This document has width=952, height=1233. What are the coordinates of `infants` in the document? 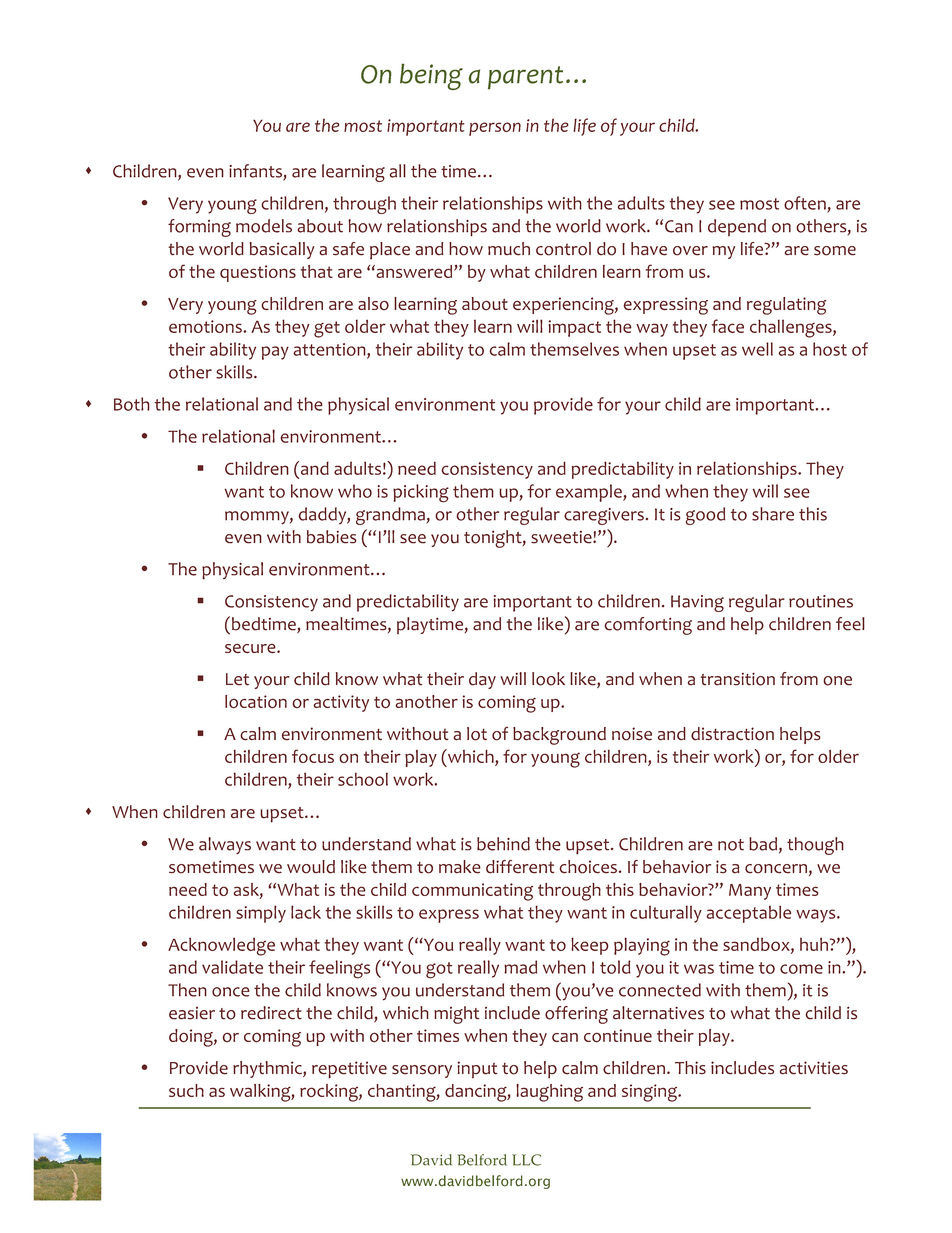 It's located at (256, 172).
